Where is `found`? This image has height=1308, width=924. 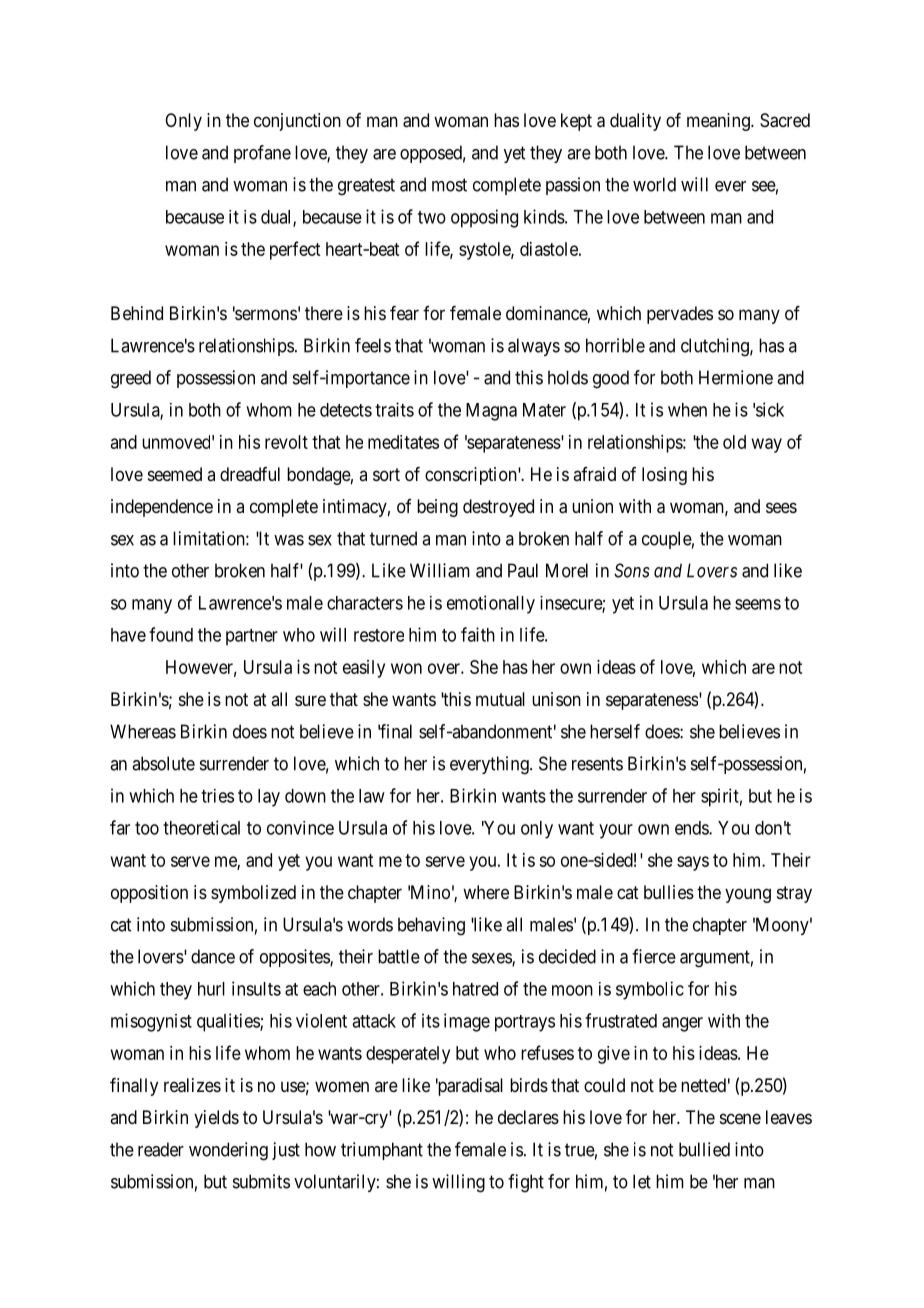
found is located at coordinates (171, 634).
